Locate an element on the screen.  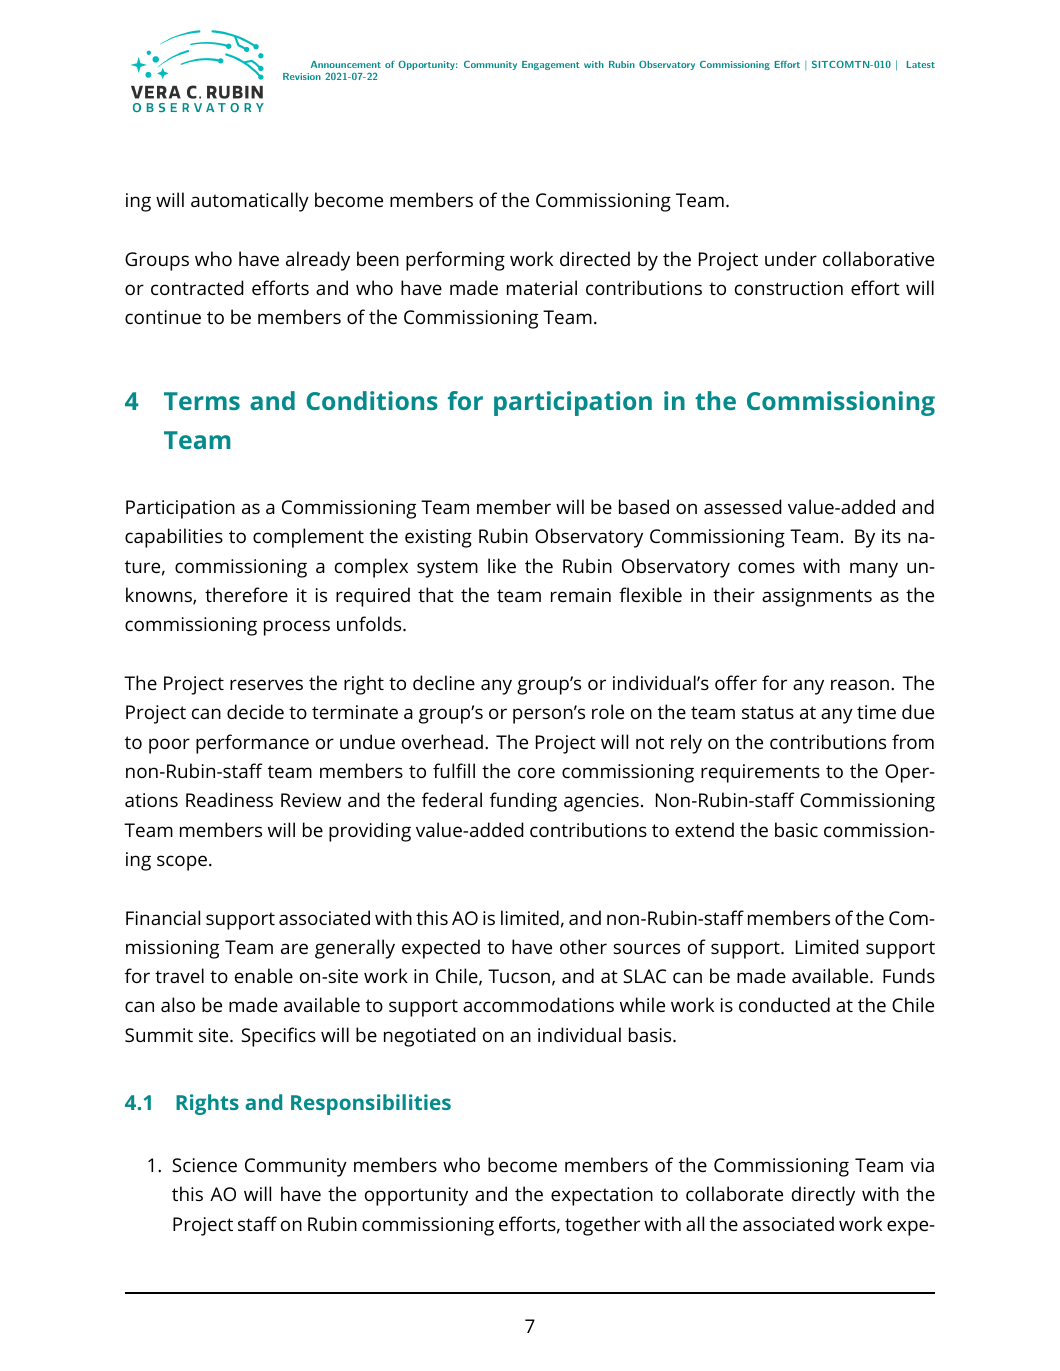
Latest is located at coordinates (920, 64).
